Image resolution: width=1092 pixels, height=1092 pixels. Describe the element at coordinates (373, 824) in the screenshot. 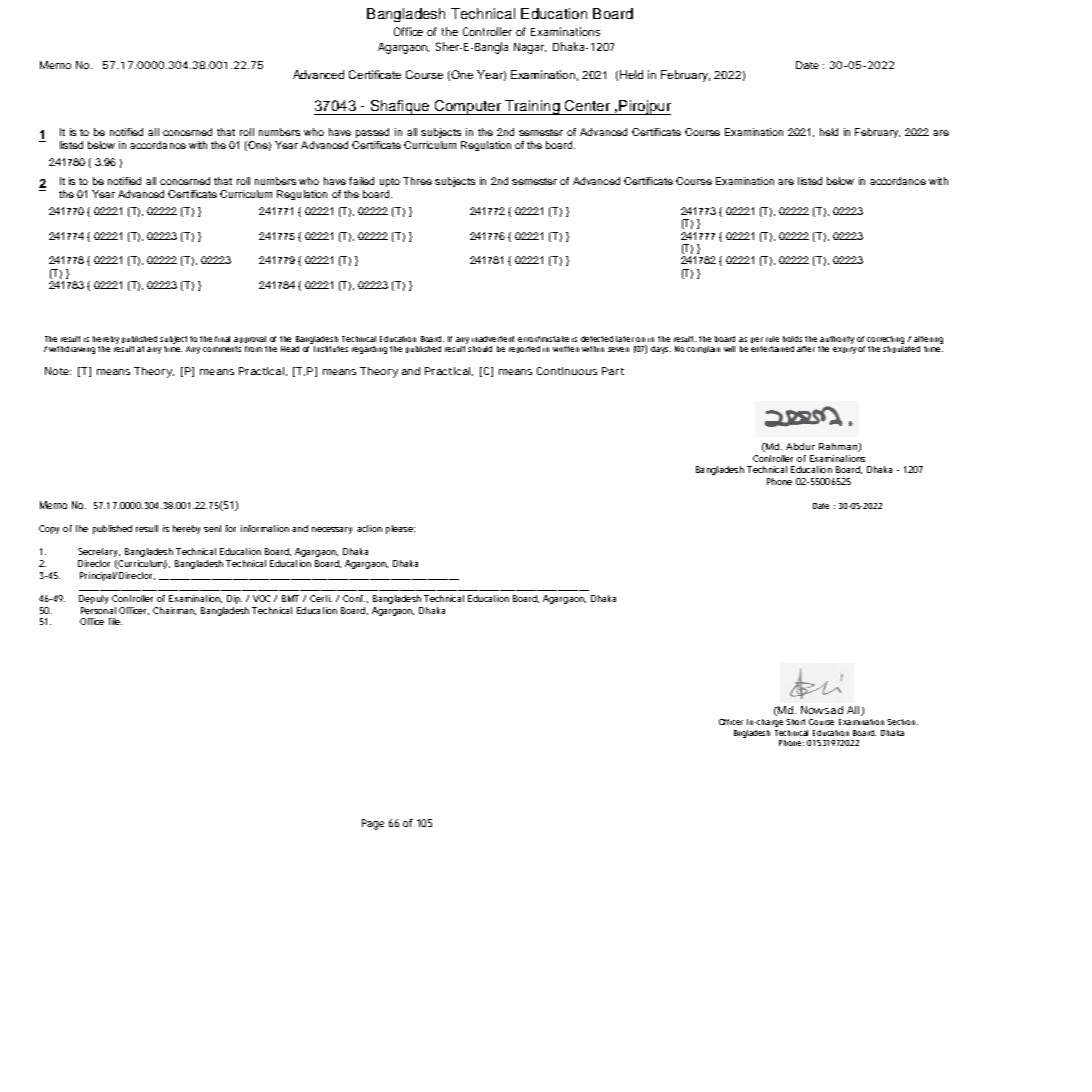

I see `Page` at that location.
